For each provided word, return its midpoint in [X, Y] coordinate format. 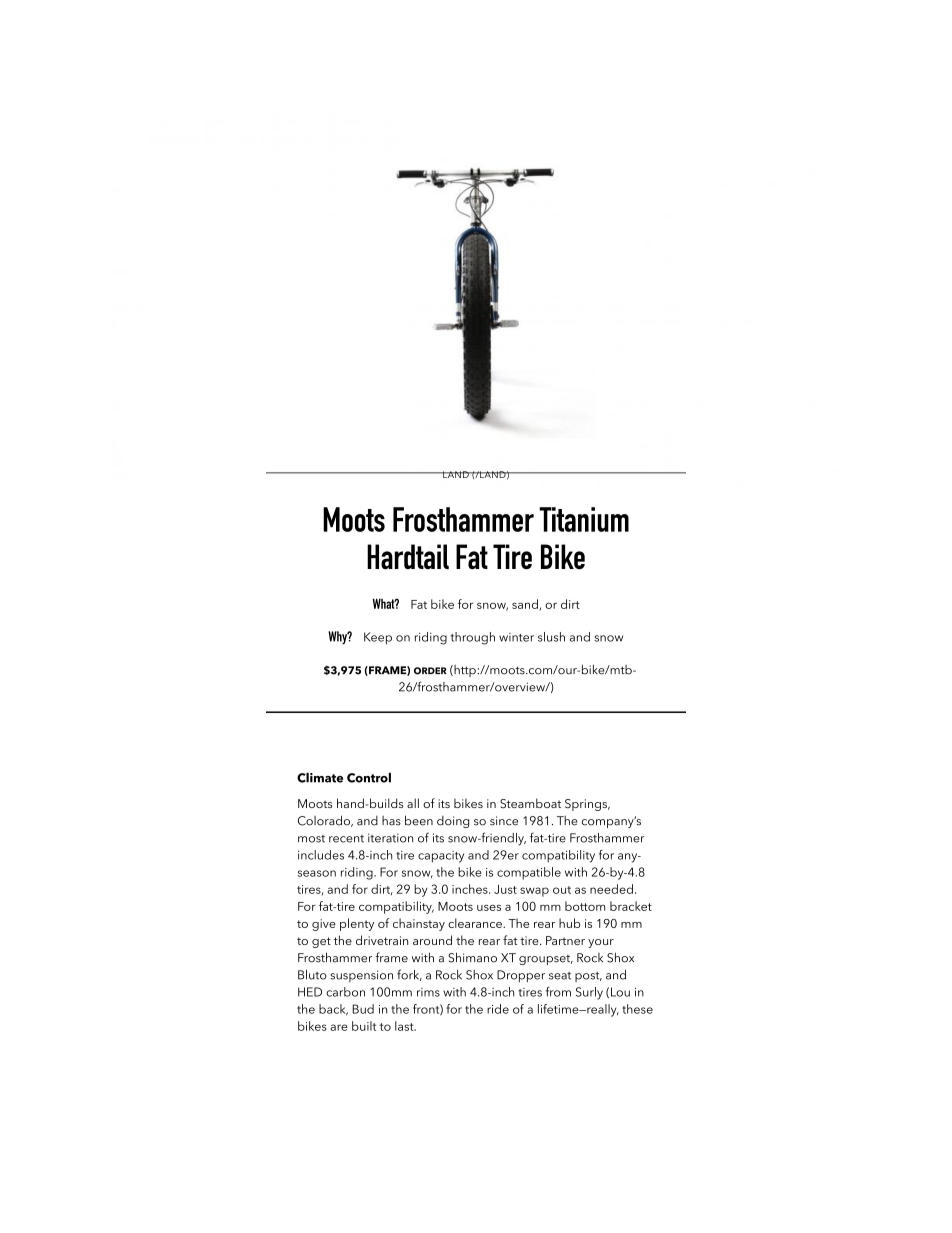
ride [498, 1009]
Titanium [584, 519]
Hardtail [408, 556]
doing [453, 822]
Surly [589, 993]
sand [525, 604]
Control [369, 778]
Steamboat [530, 803]
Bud [363, 1009]
